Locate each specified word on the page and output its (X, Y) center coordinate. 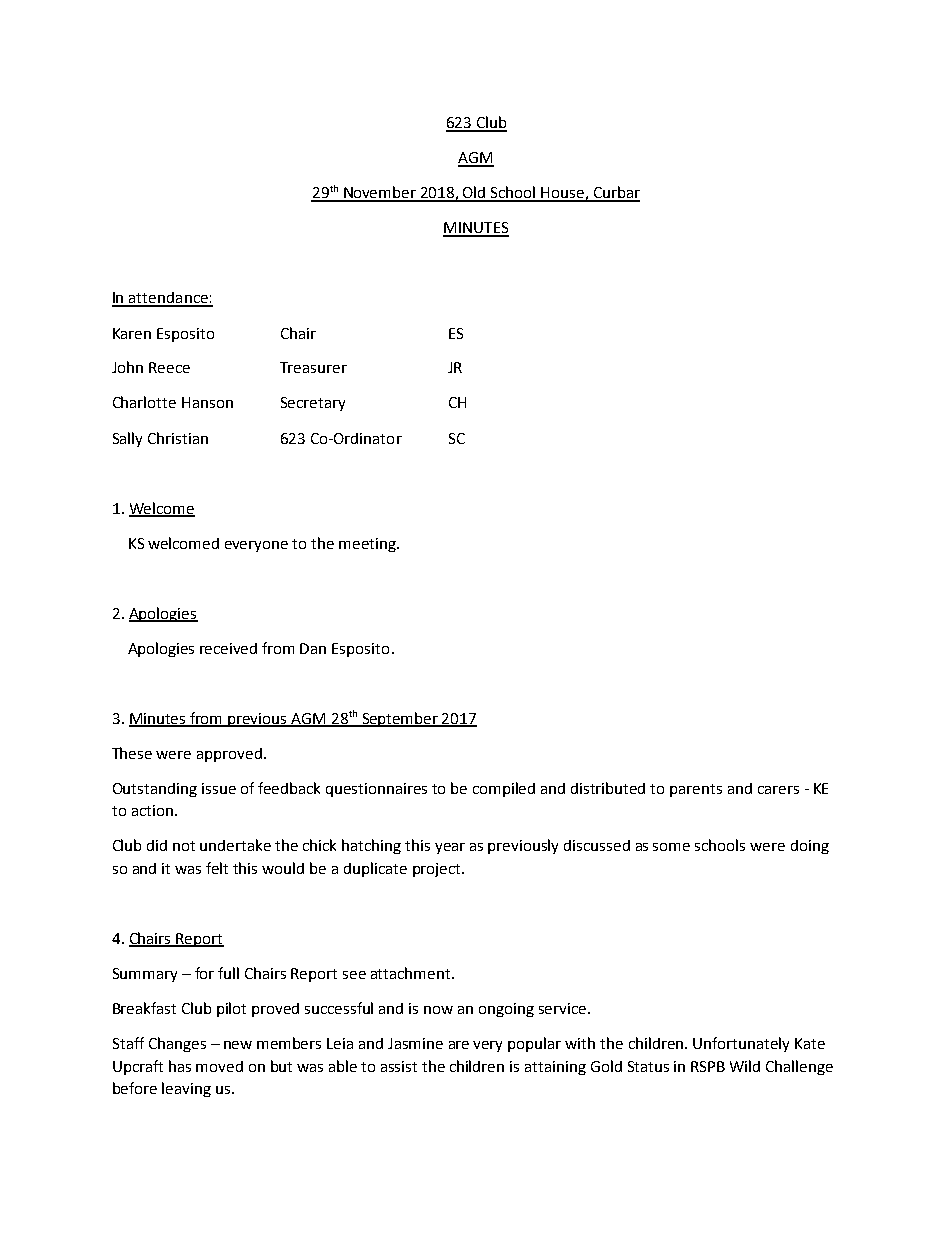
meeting (368, 545)
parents (696, 790)
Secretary (313, 404)
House (563, 194)
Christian (178, 438)
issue (219, 788)
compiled (504, 789)
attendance (168, 299)
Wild (745, 1066)
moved (219, 1066)
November (380, 193)
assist (399, 1066)
